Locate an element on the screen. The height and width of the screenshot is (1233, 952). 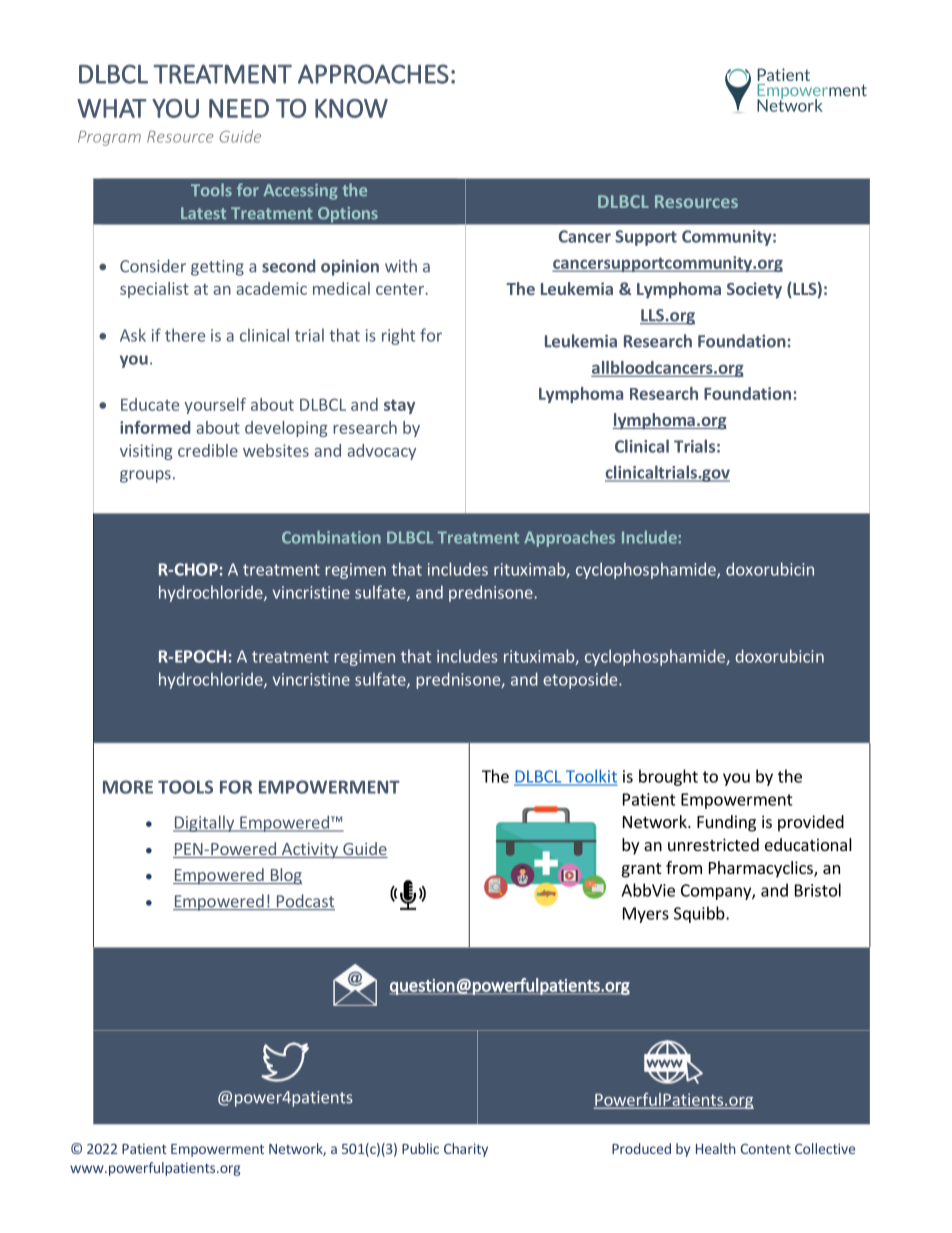
Activity is located at coordinates (309, 851).
